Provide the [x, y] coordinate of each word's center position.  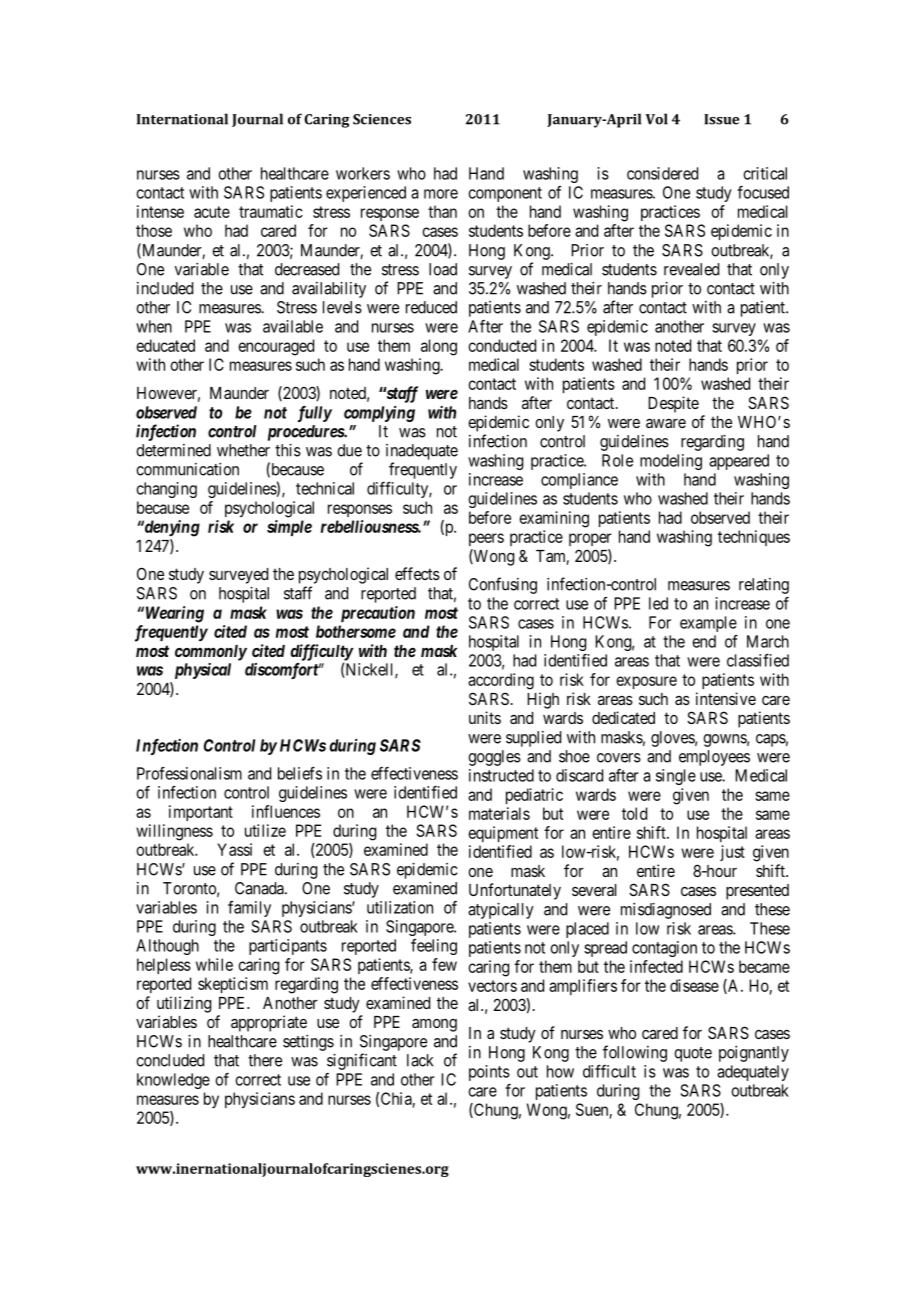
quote [693, 1054]
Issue [721, 119]
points [489, 1073]
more [441, 194]
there [265, 1060]
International [182, 119]
